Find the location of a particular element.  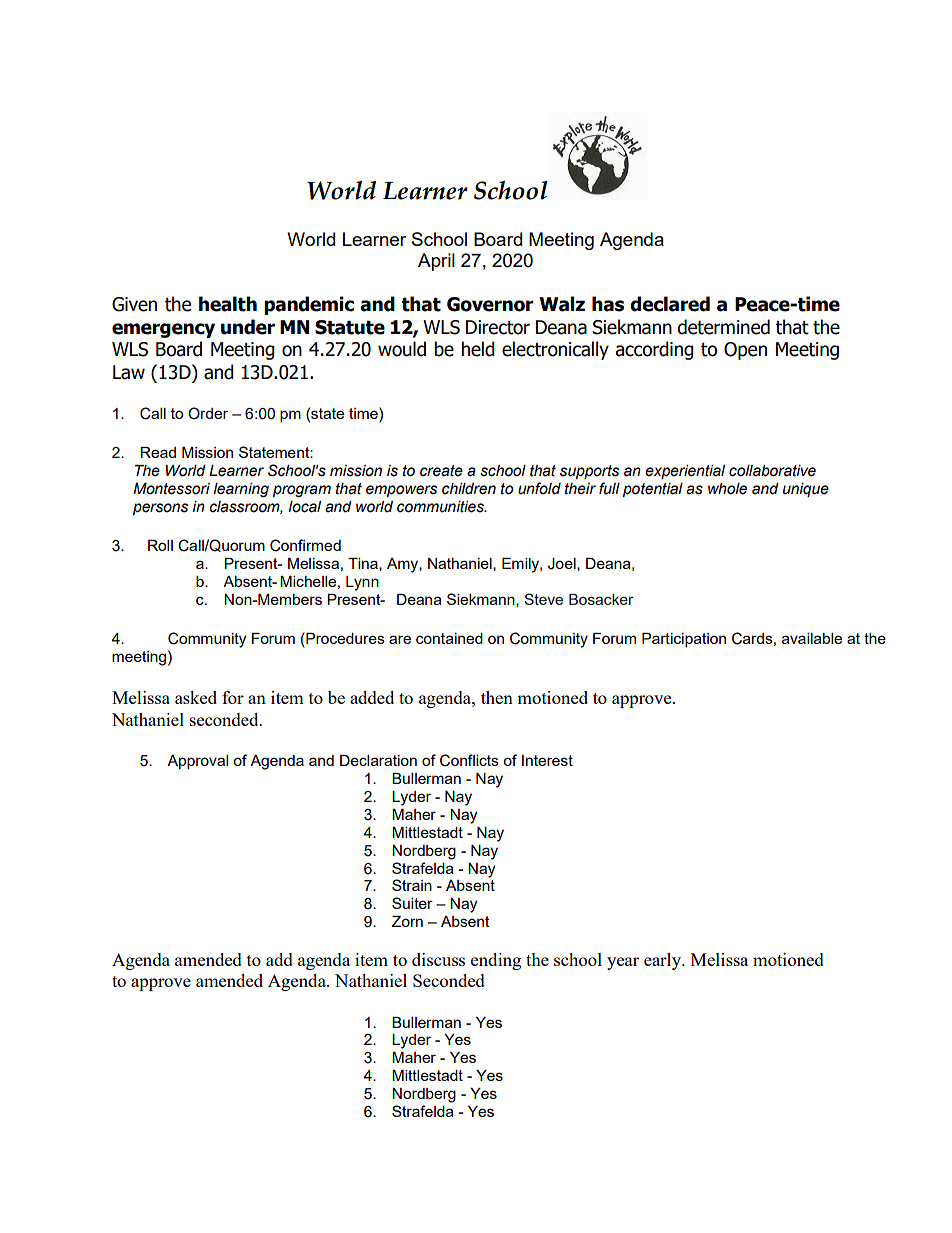

declared is located at coordinates (670, 304).
